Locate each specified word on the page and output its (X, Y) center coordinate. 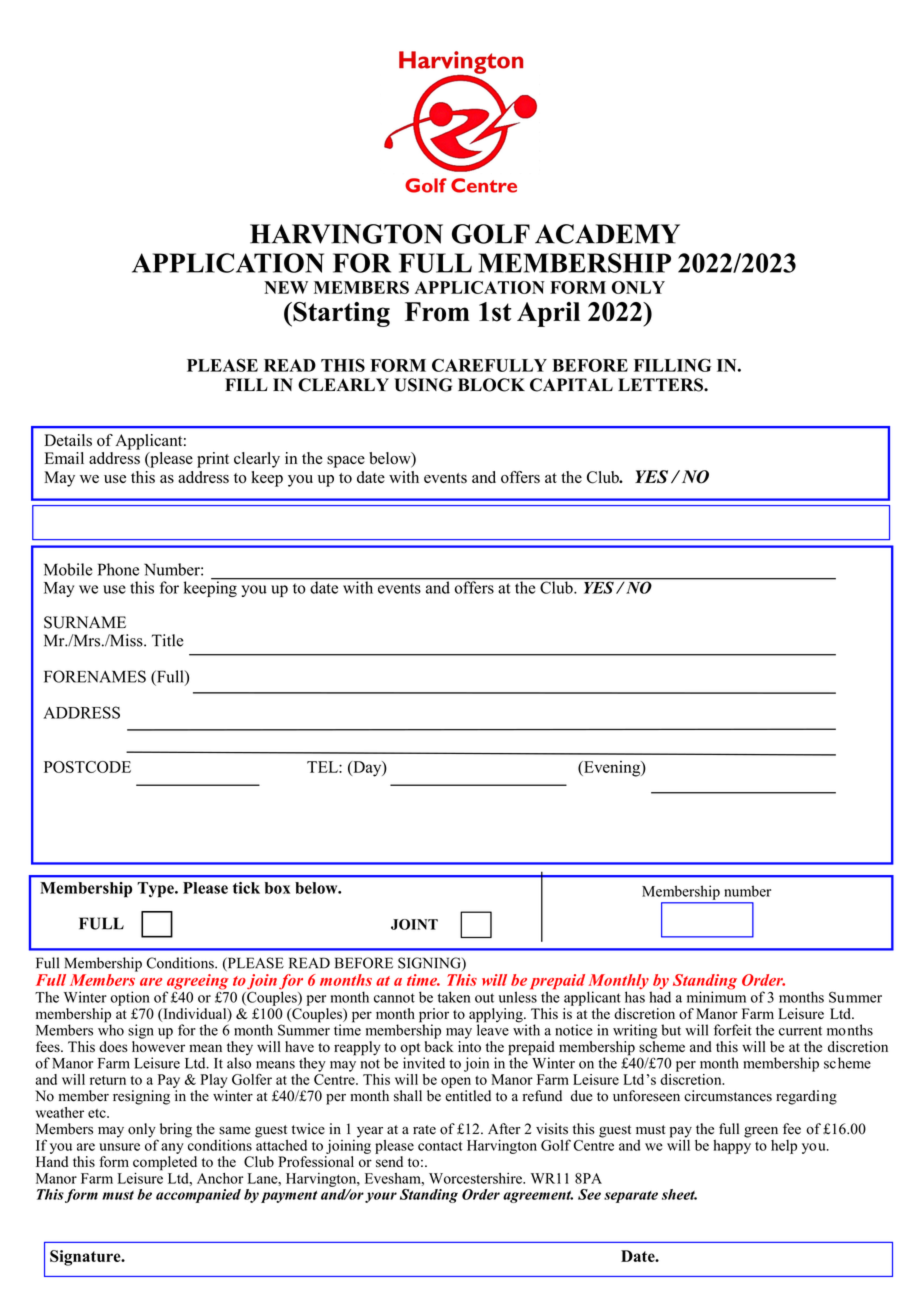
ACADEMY (607, 234)
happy (732, 1145)
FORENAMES (95, 676)
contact (440, 1146)
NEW (286, 287)
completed (165, 1164)
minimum (716, 996)
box (277, 888)
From (437, 312)
